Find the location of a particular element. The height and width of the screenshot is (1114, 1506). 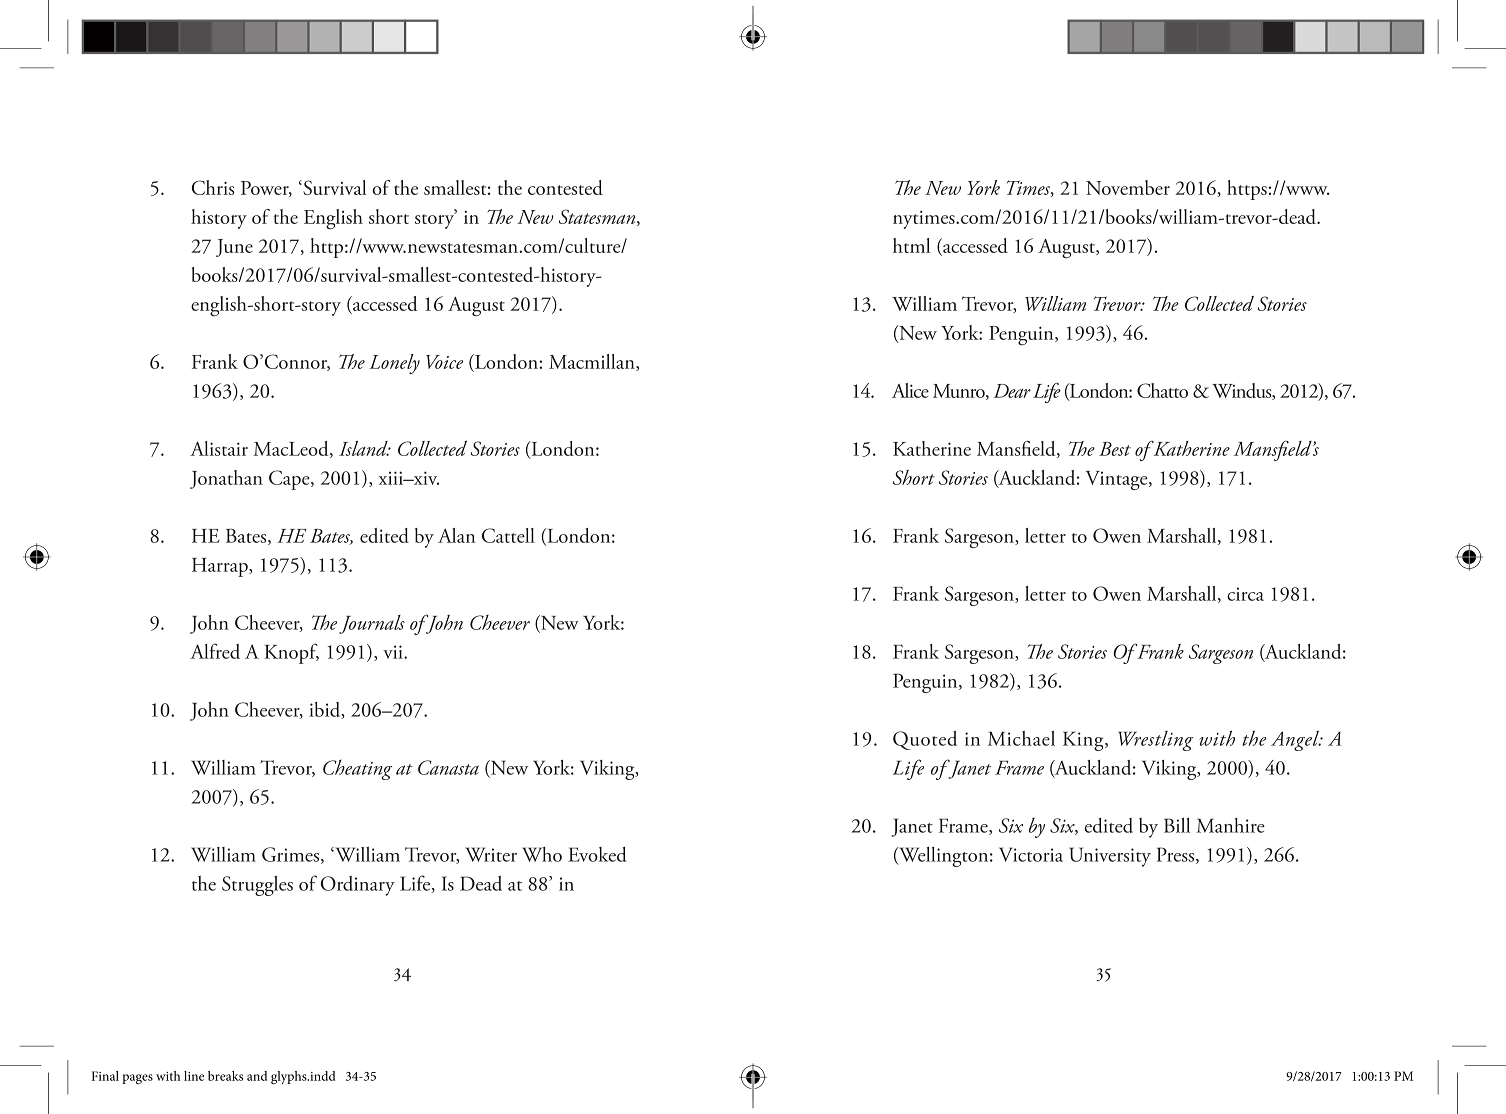

breaks is located at coordinates (225, 1076).
